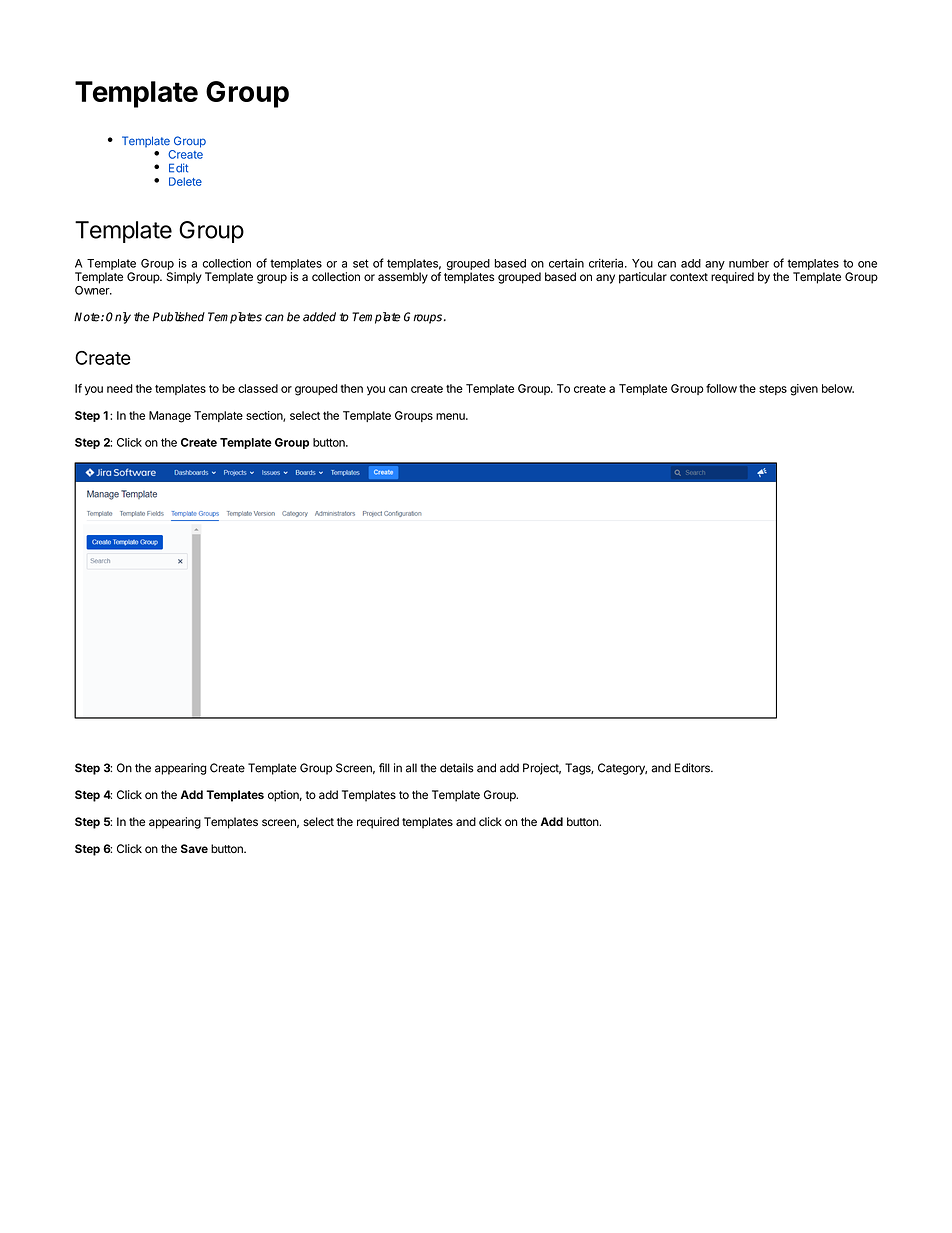 The height and width of the image is (1233, 952). I want to click on details, so click(457, 768).
